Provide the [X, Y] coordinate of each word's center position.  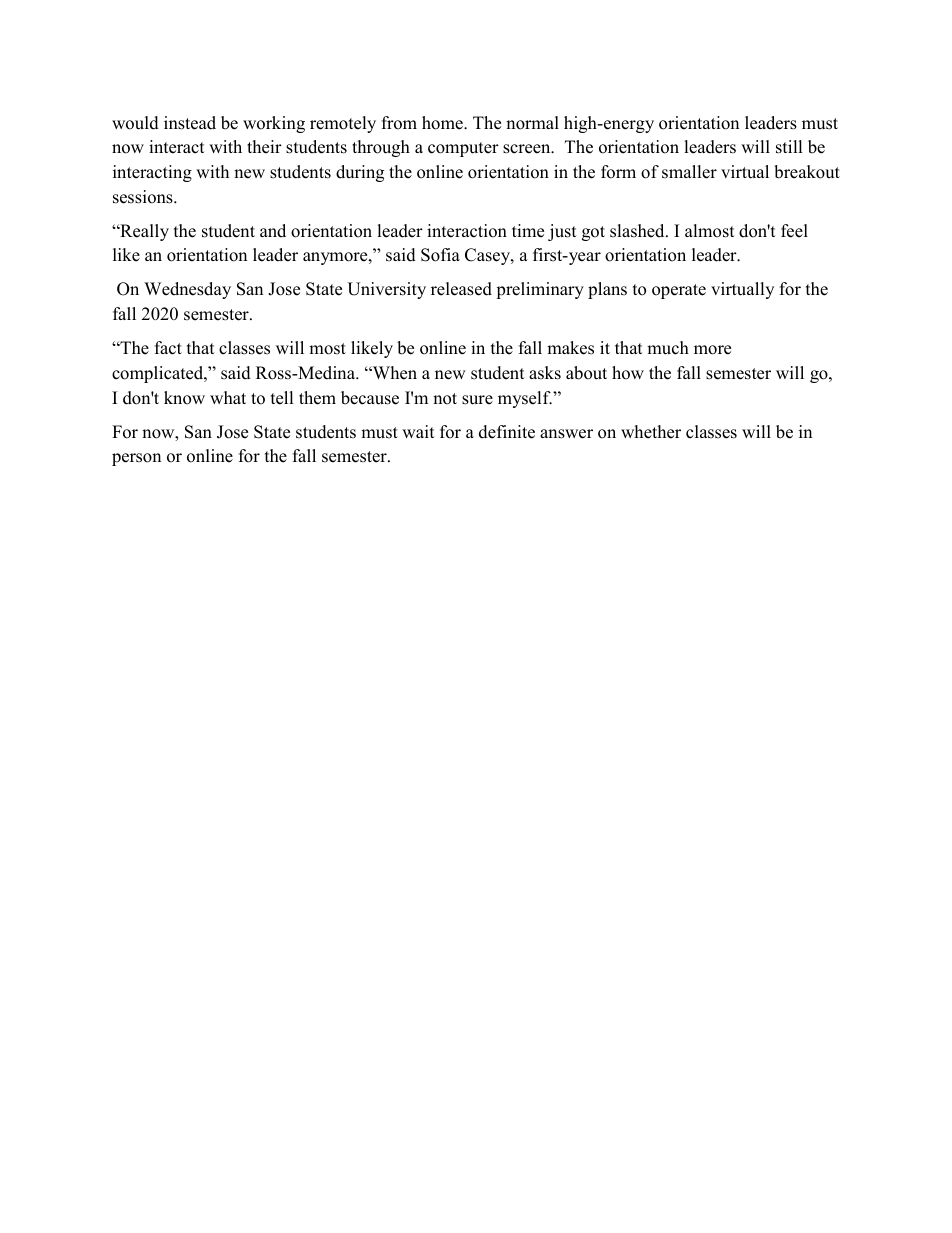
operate [679, 291]
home [443, 123]
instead [190, 123]
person [136, 459]
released [461, 289]
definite [507, 432]
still [789, 147]
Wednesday [187, 290]
